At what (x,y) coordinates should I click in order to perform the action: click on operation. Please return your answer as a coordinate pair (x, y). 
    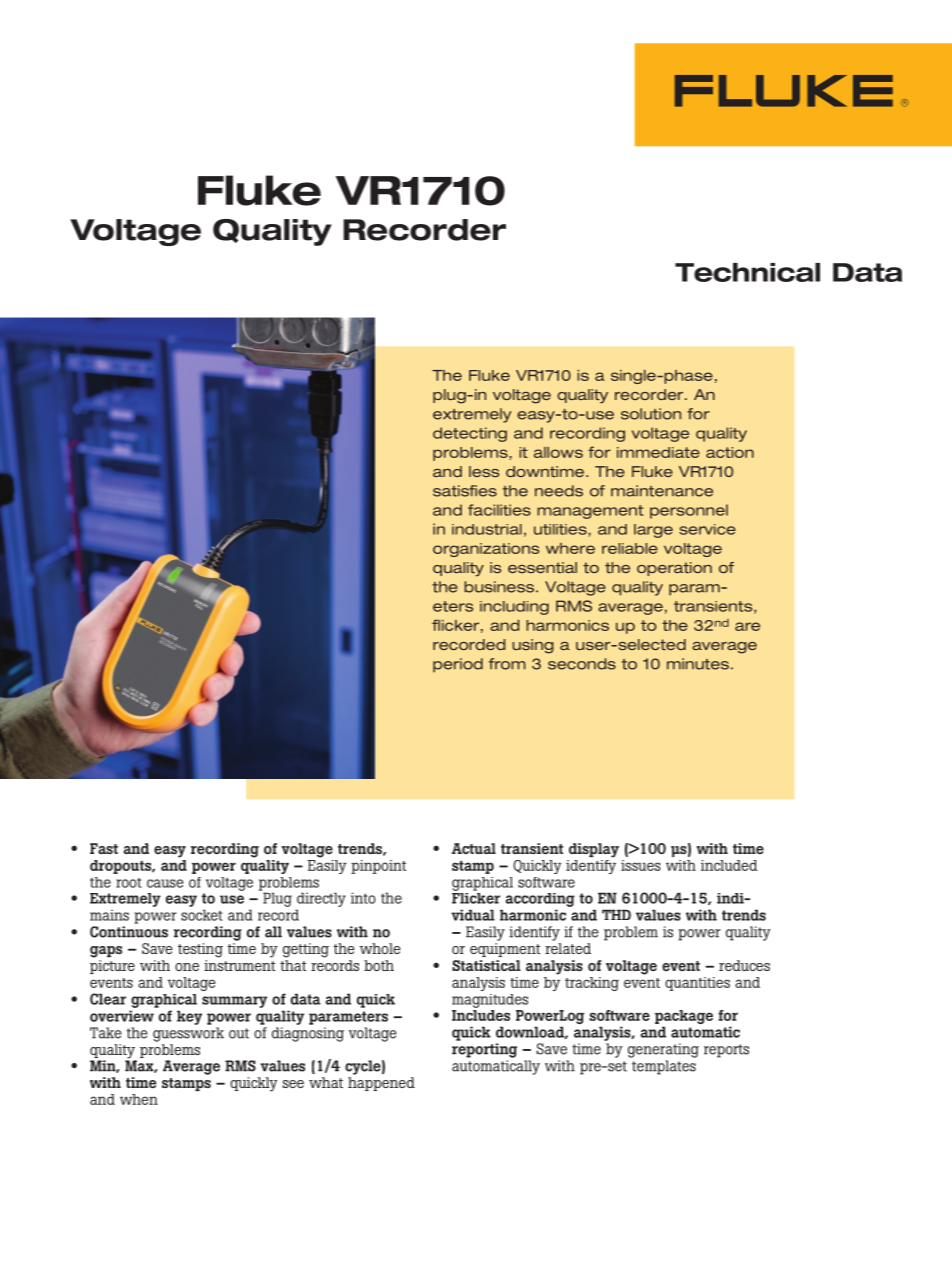
    Looking at the image, I should click on (674, 569).
